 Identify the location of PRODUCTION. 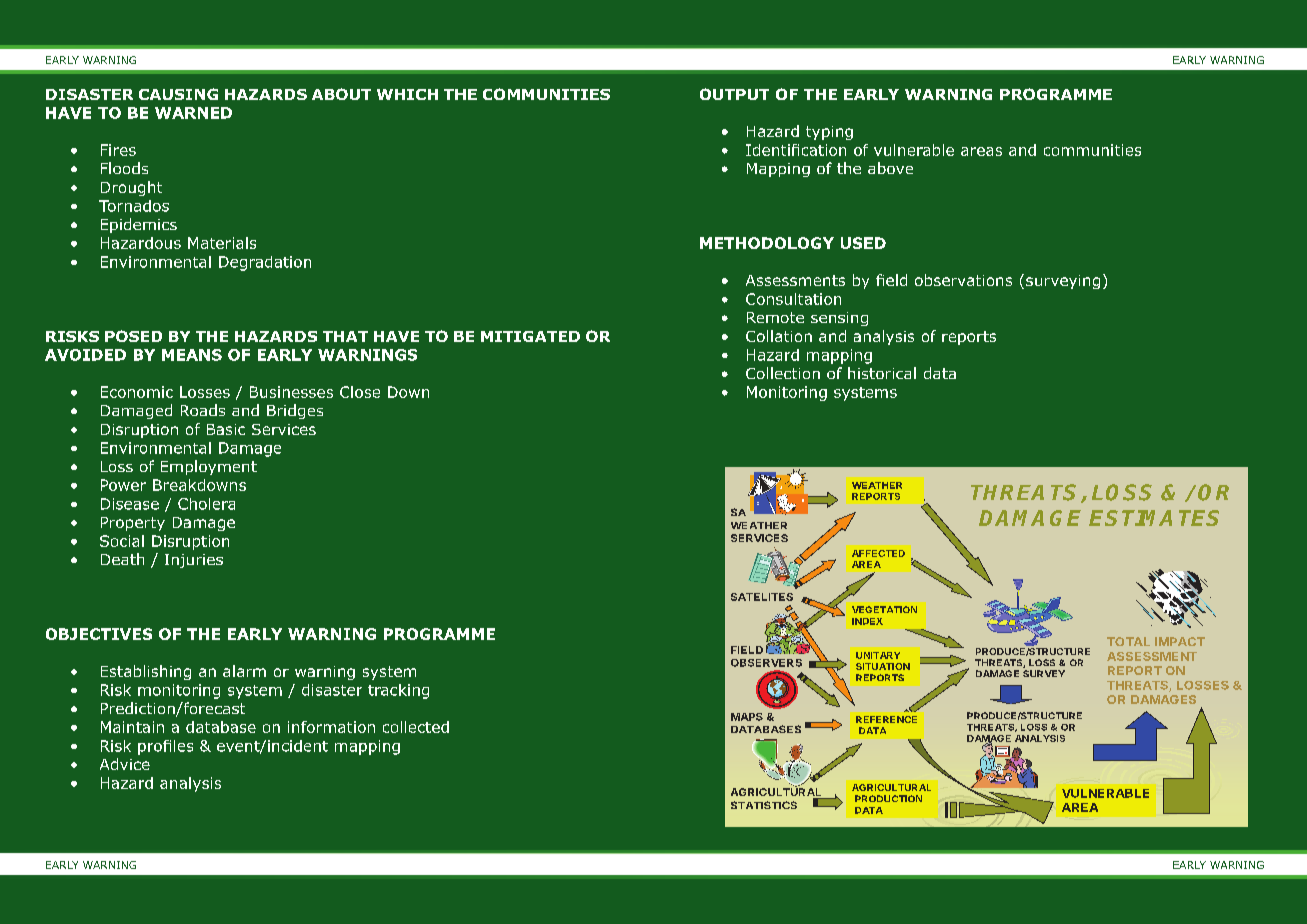
(888, 798).
